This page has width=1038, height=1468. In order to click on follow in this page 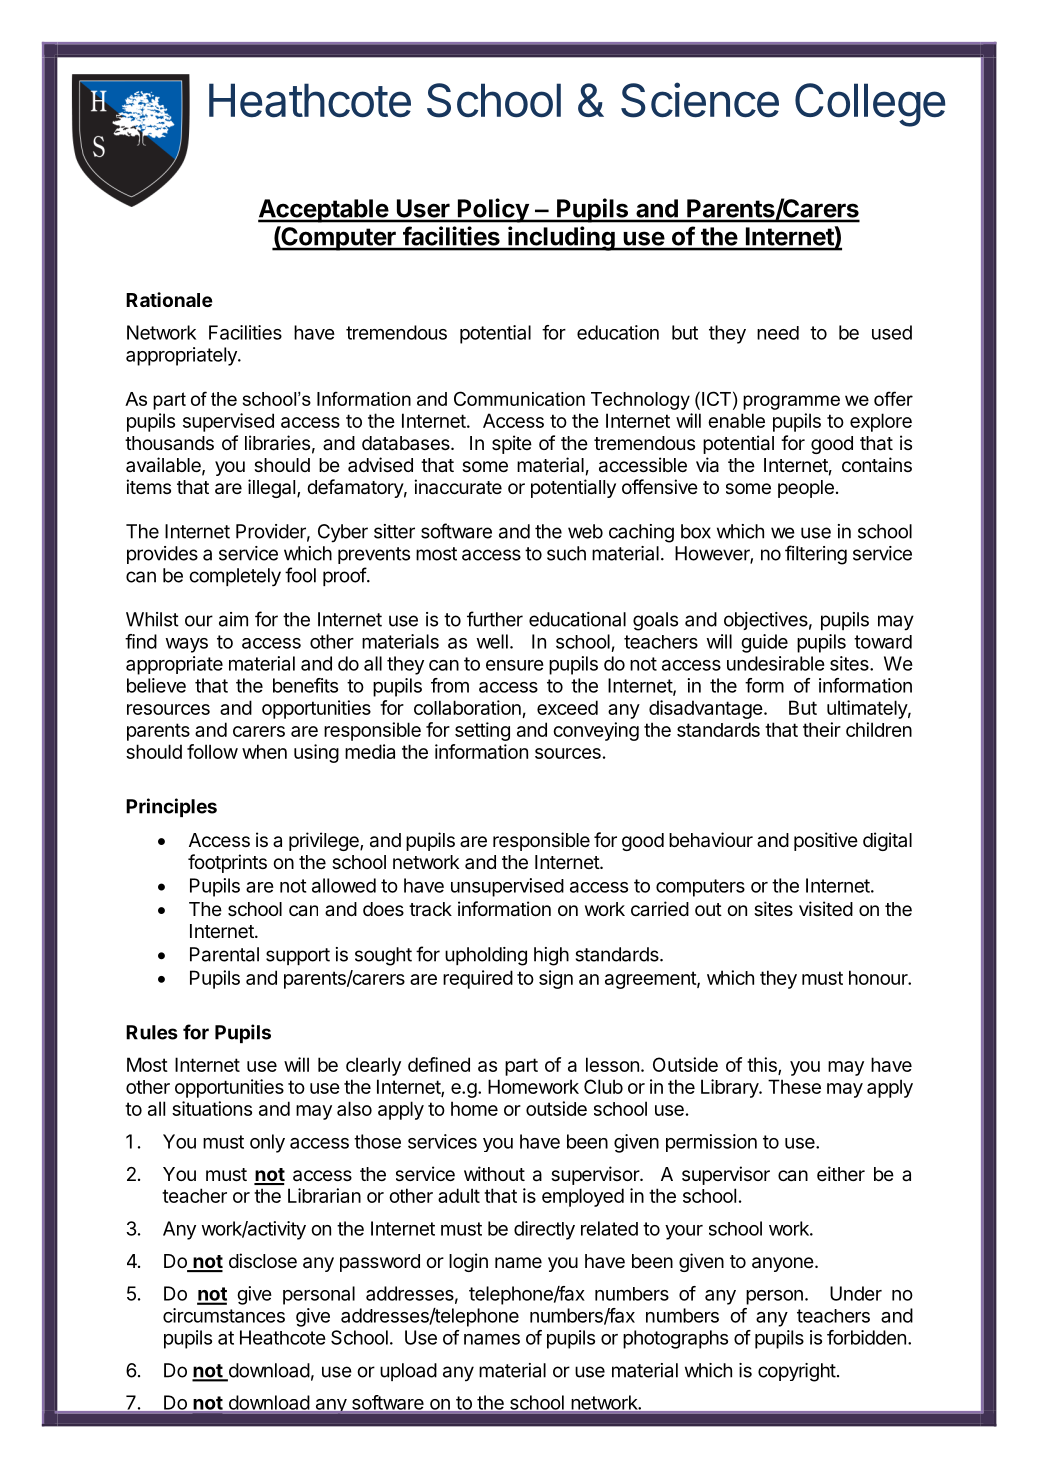, I will do `click(212, 751)`.
